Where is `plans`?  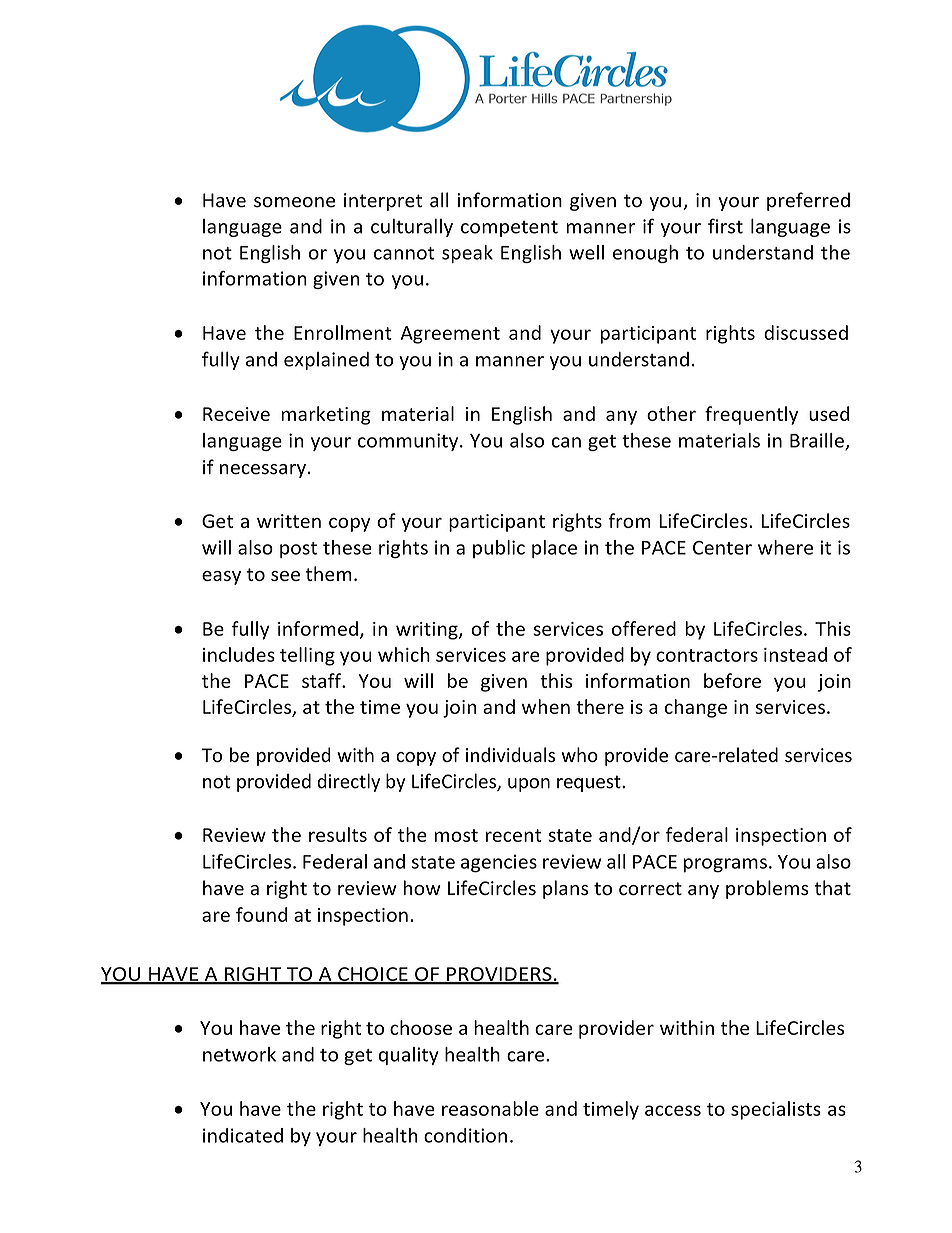
plans is located at coordinates (565, 889).
